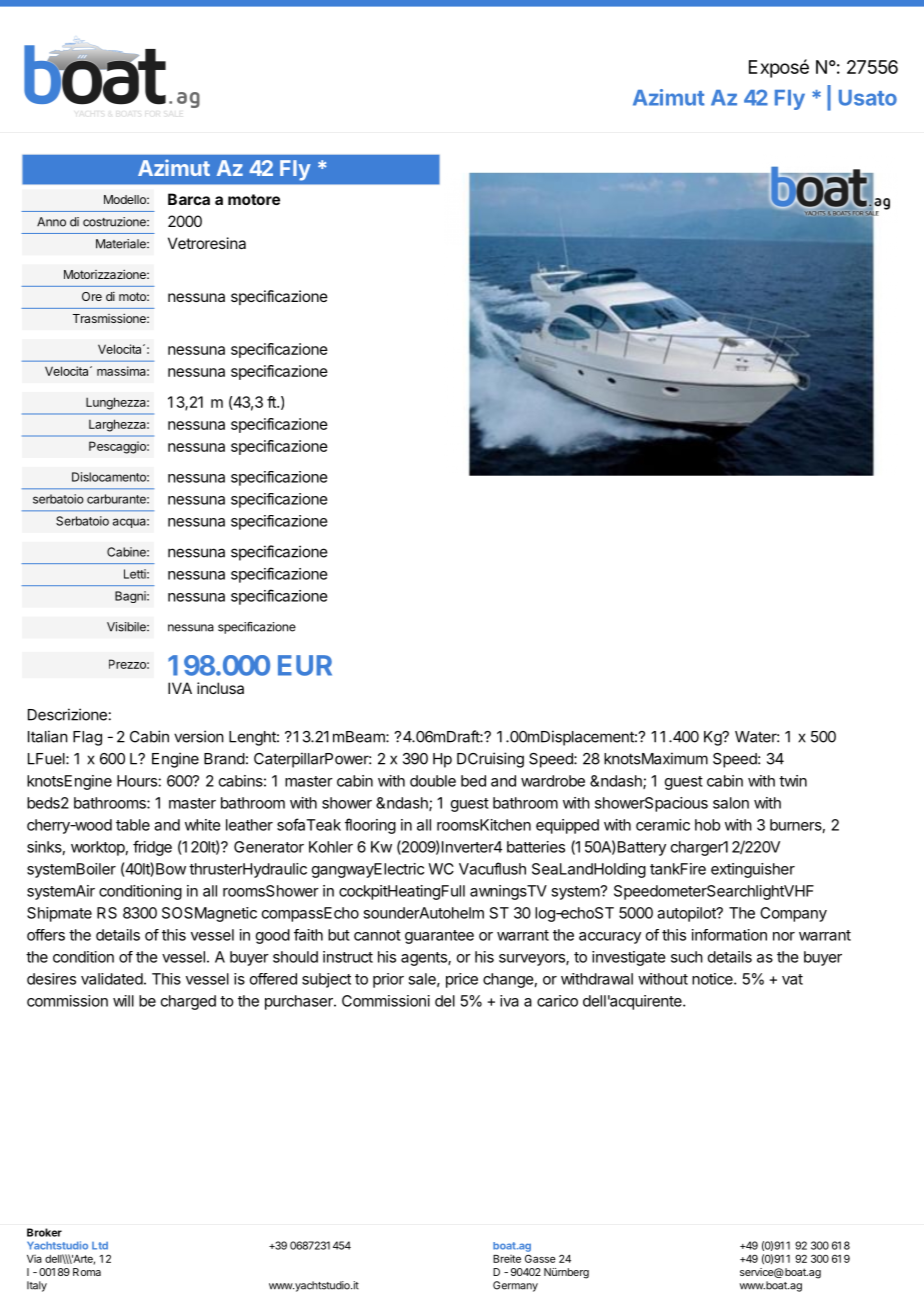 The image size is (924, 1308). What do you see at coordinates (729, 935) in the screenshot?
I see `information` at bounding box center [729, 935].
